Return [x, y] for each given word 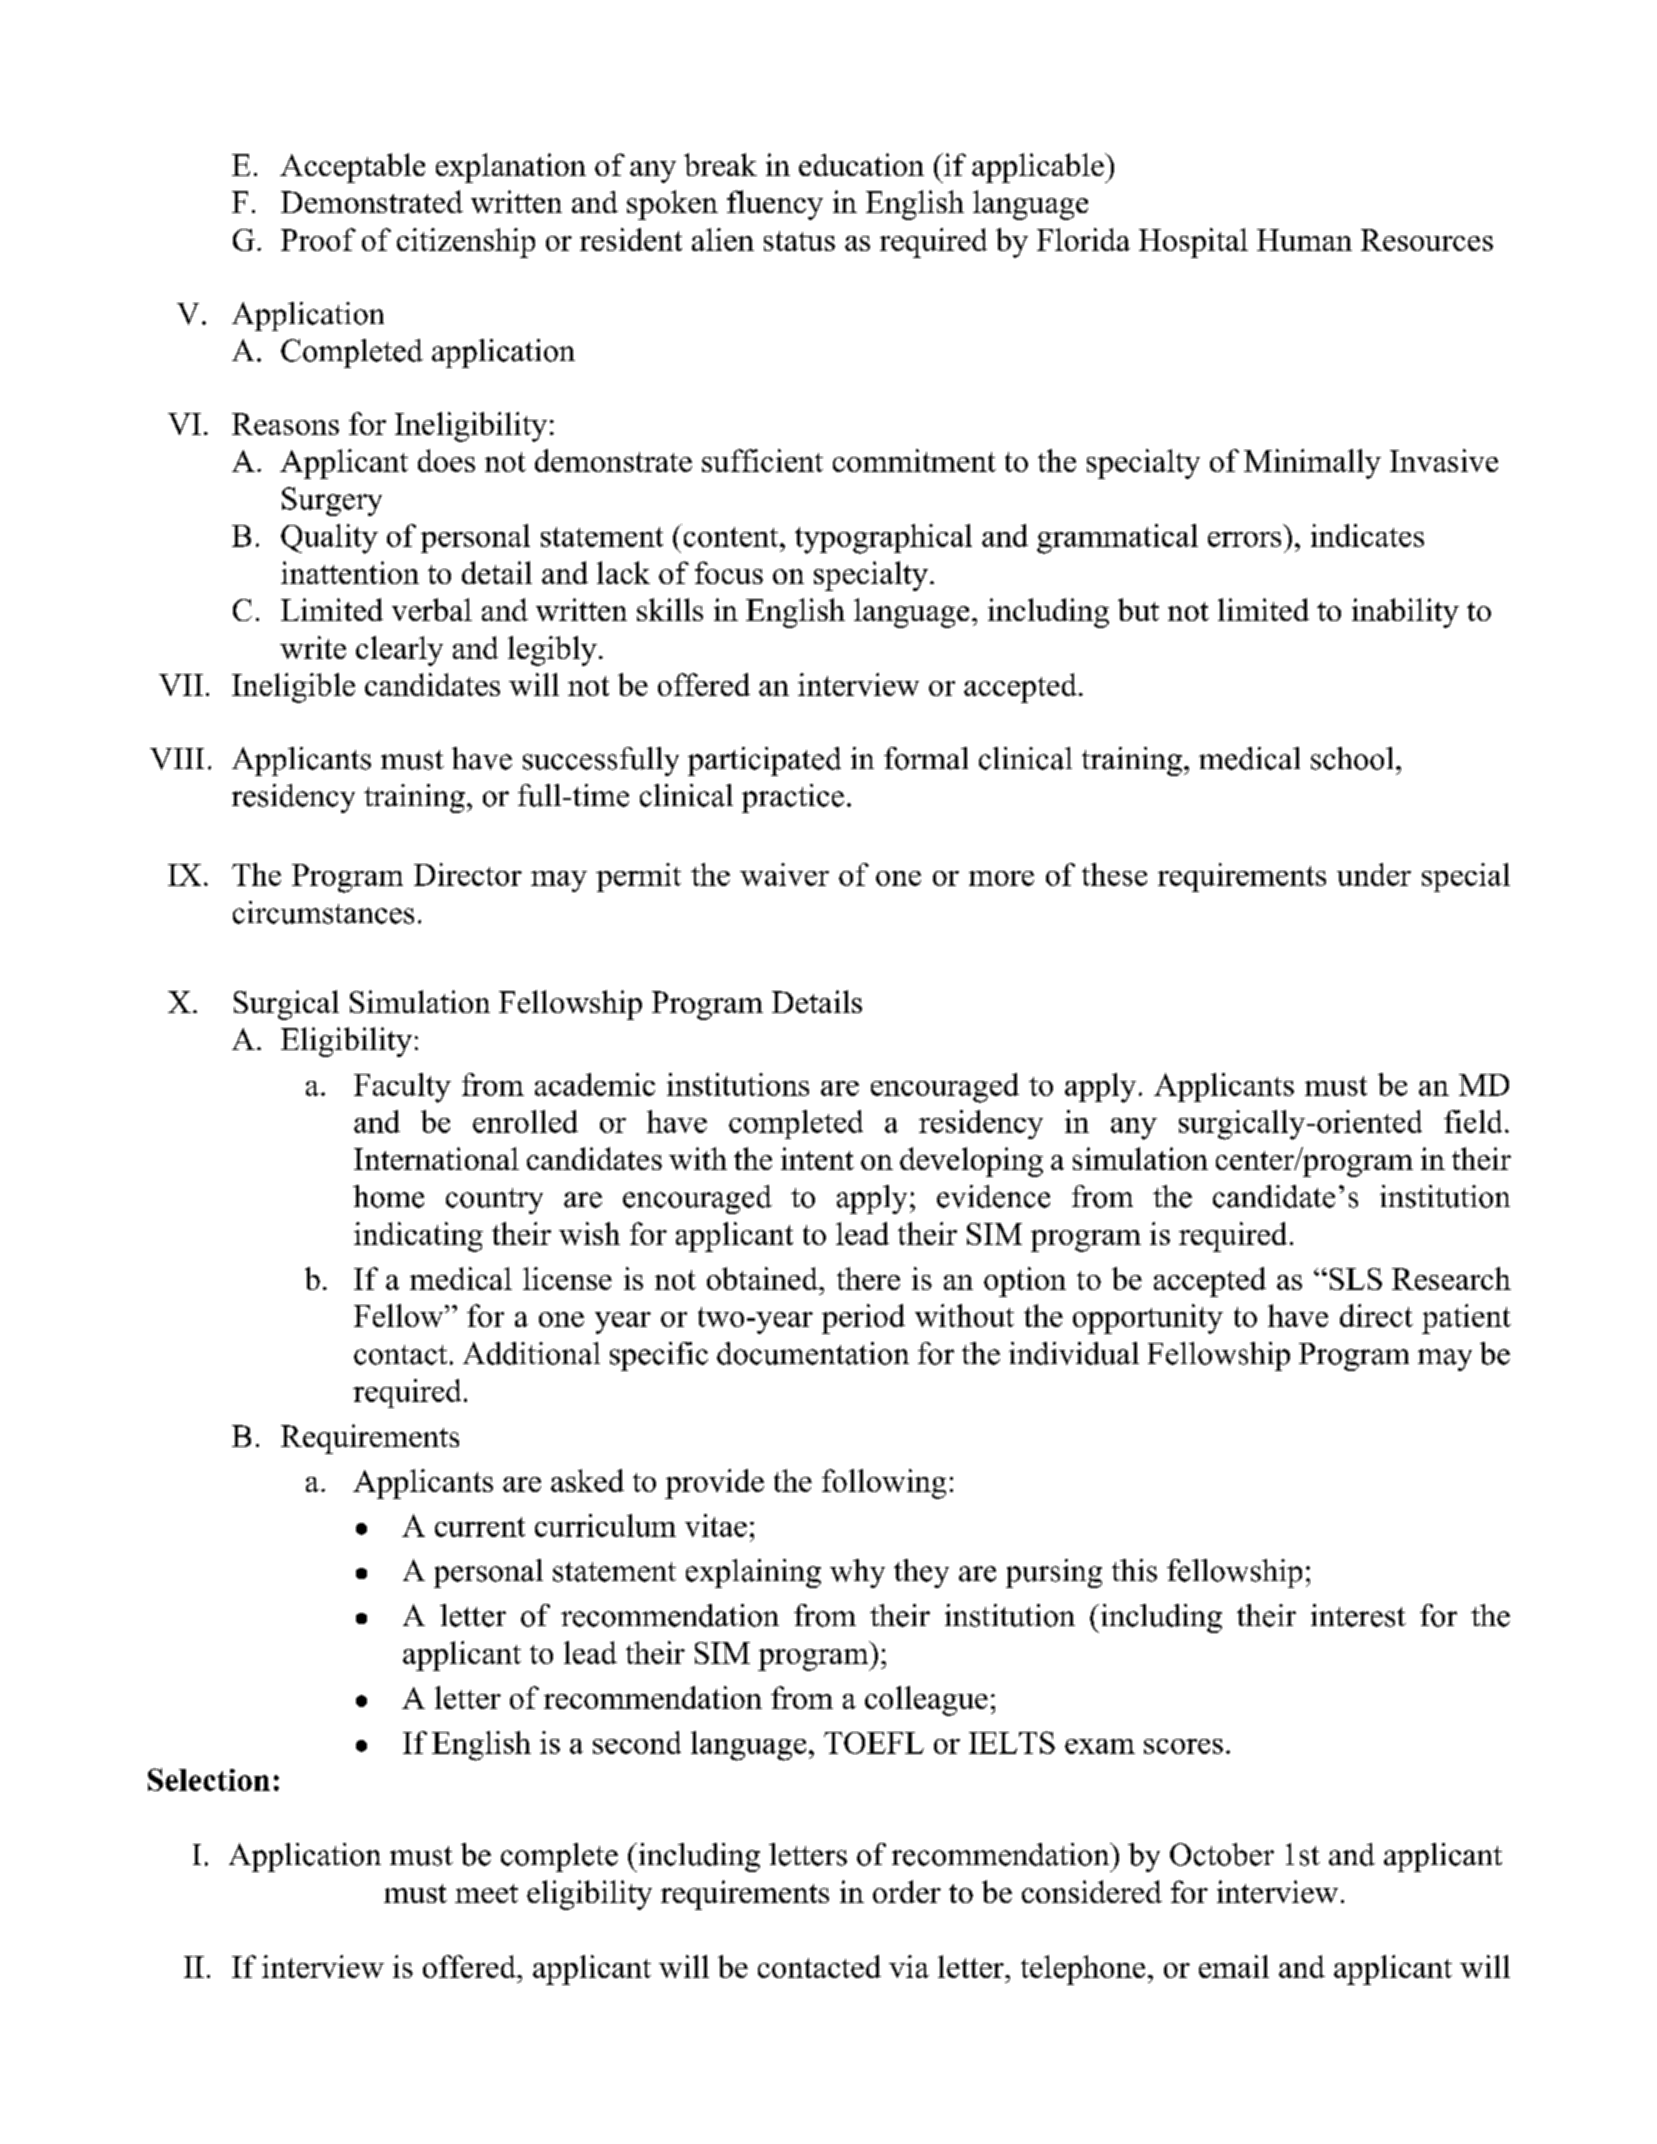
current [480, 1527]
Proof [318, 239]
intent [817, 1158]
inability [1405, 613]
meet [486, 1893]
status [799, 241]
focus [729, 572]
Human [1304, 240]
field [1473, 1121]
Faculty [402, 1088]
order [907, 1891]
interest [1358, 1615]
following [884, 1484]
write [313, 647]
